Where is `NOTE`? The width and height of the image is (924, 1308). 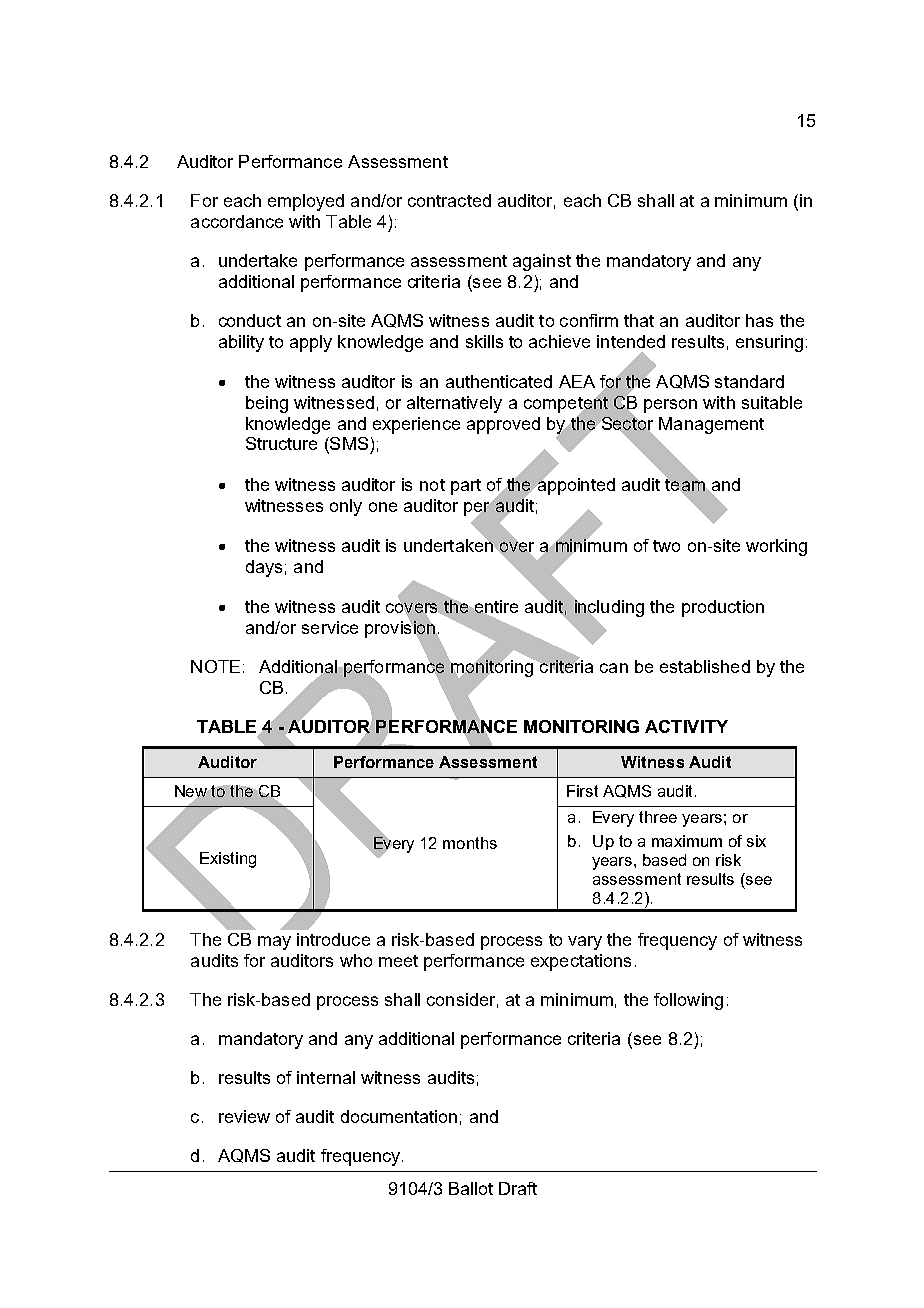
NOTE is located at coordinates (215, 666).
